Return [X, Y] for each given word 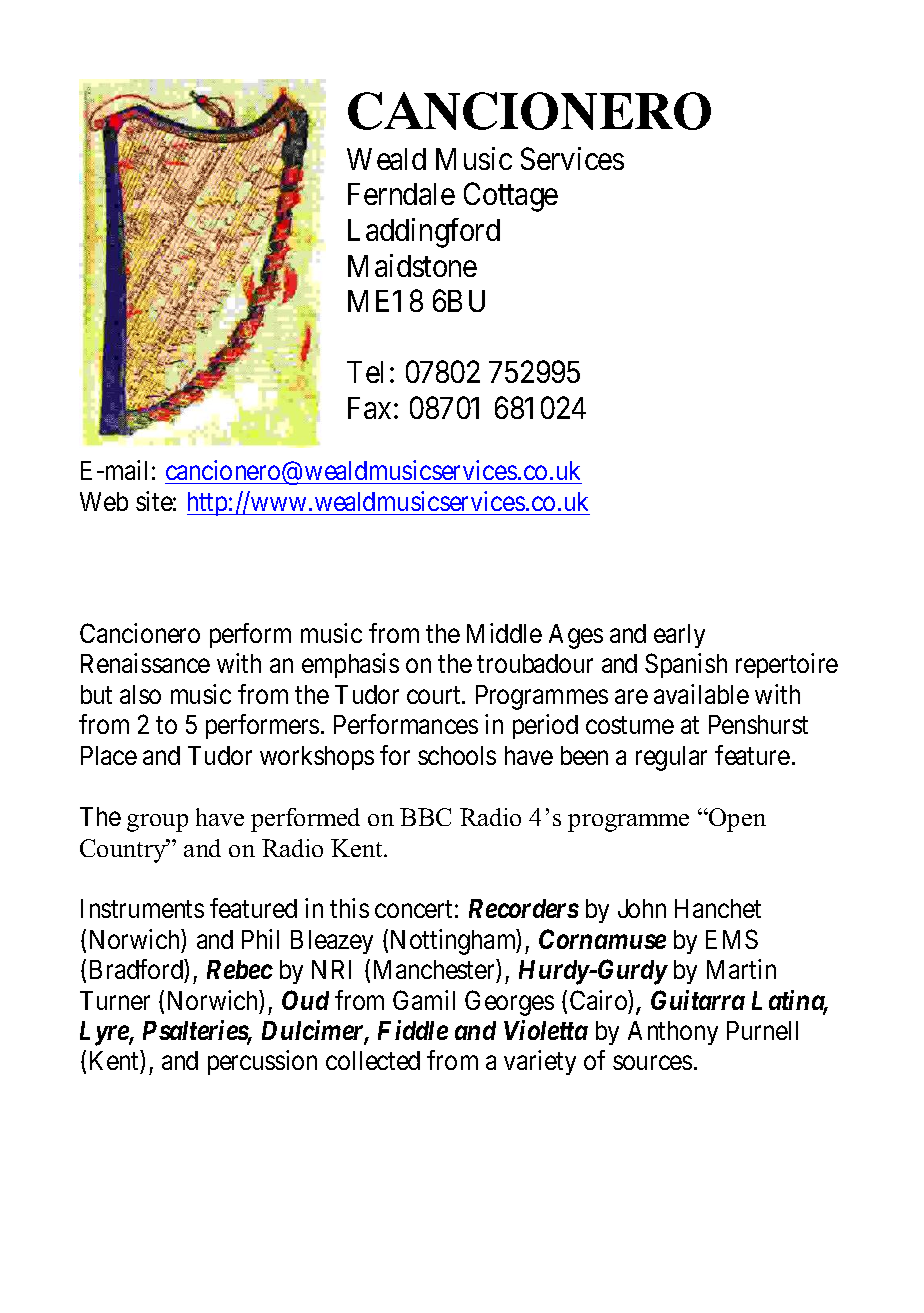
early [679, 636]
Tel [365, 372]
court [435, 695]
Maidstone [412, 265]
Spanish [686, 665]
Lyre [105, 1033]
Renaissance [145, 663]
